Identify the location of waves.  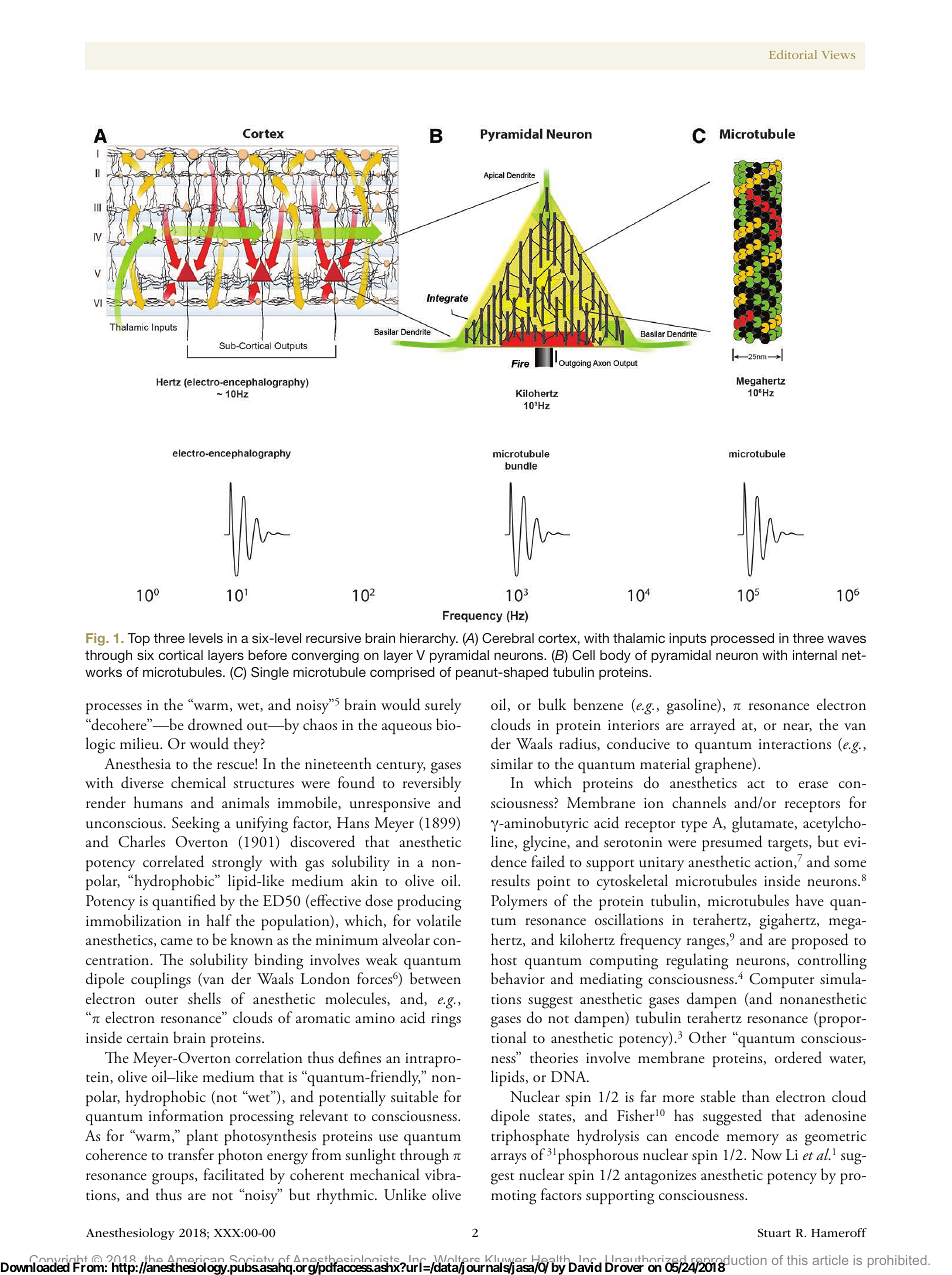
(846, 639).
